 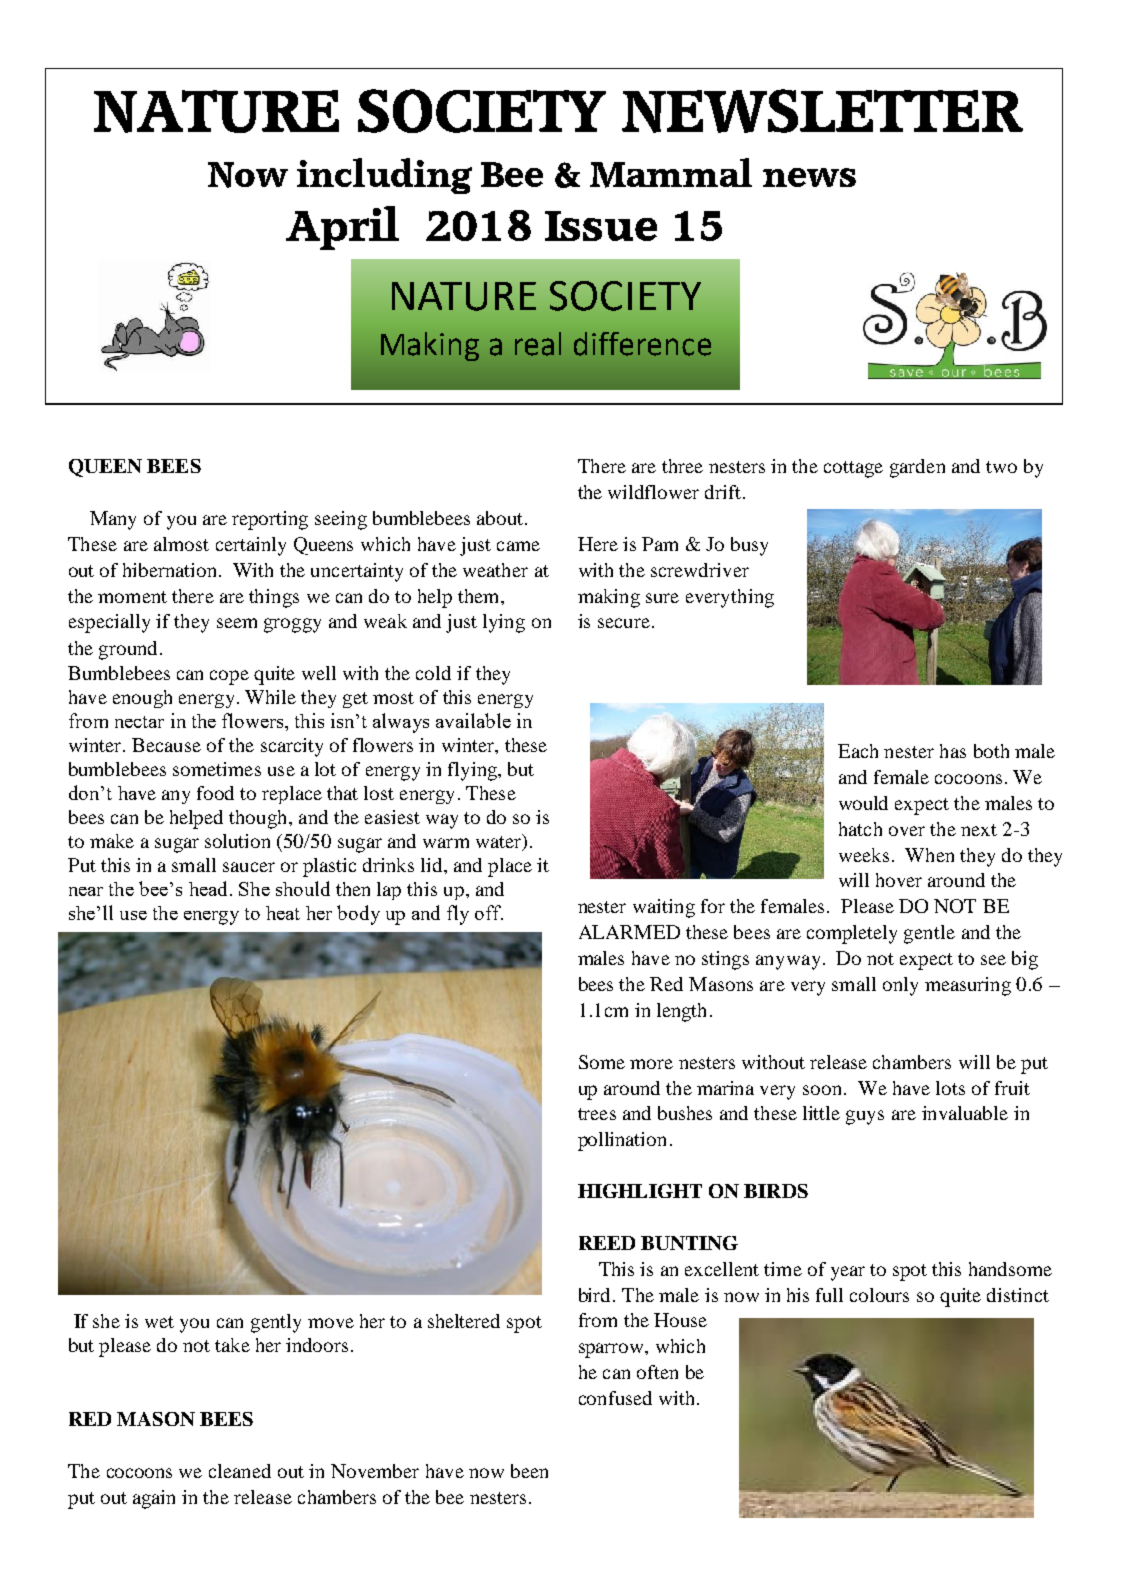 I want to click on Issue, so click(x=601, y=226).
